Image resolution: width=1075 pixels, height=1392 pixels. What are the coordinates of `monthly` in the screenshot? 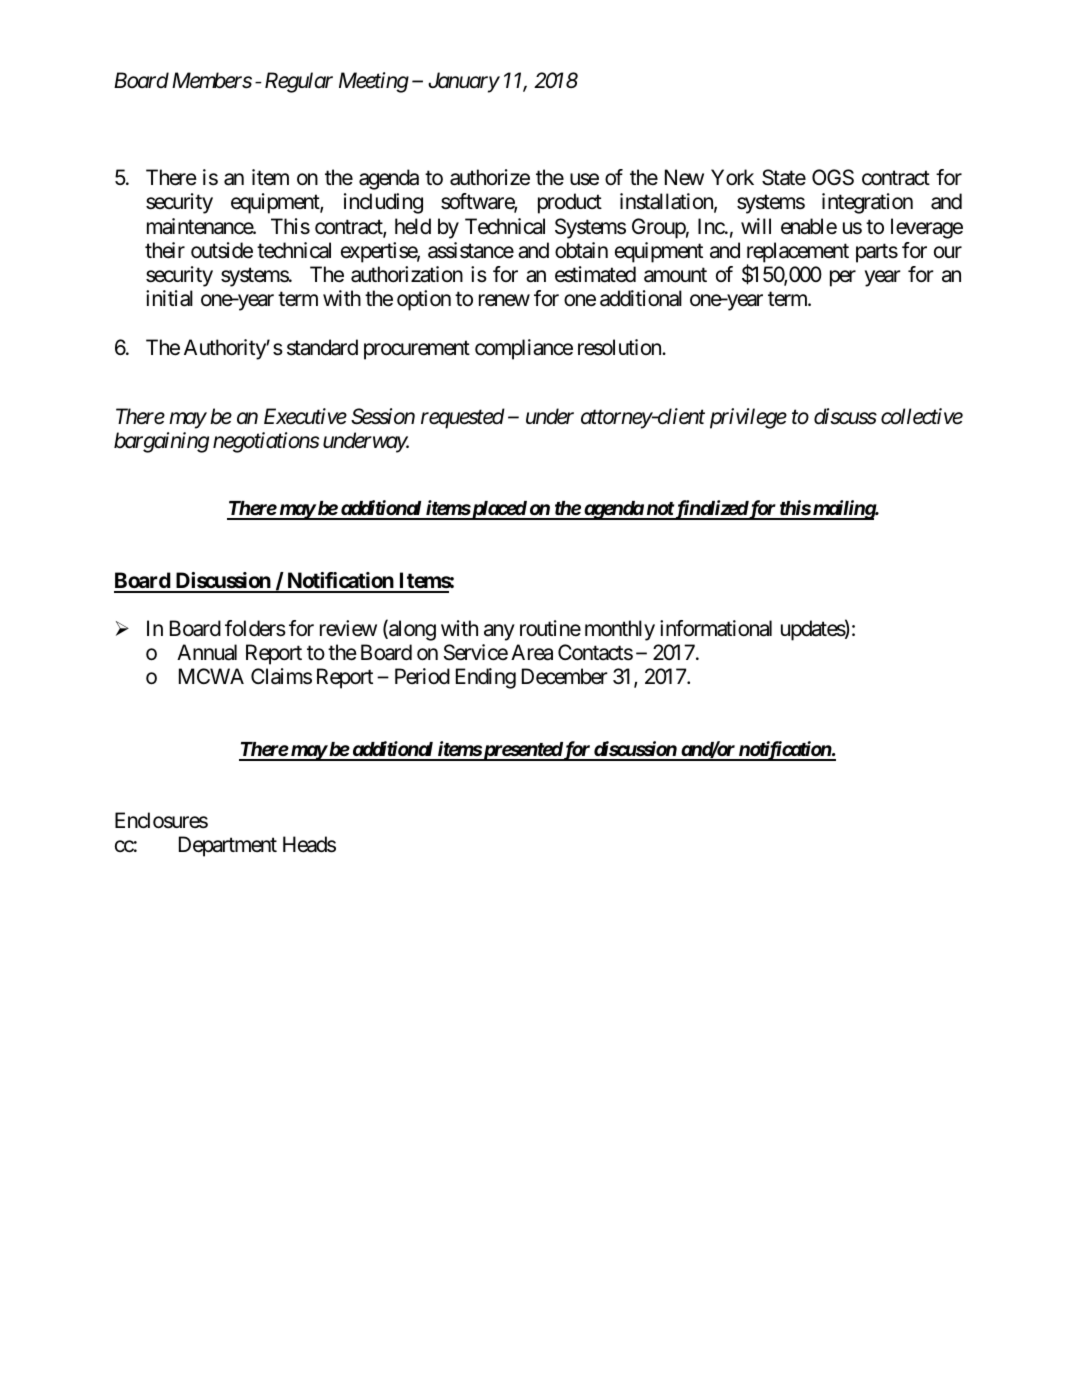 It's located at (620, 630).
